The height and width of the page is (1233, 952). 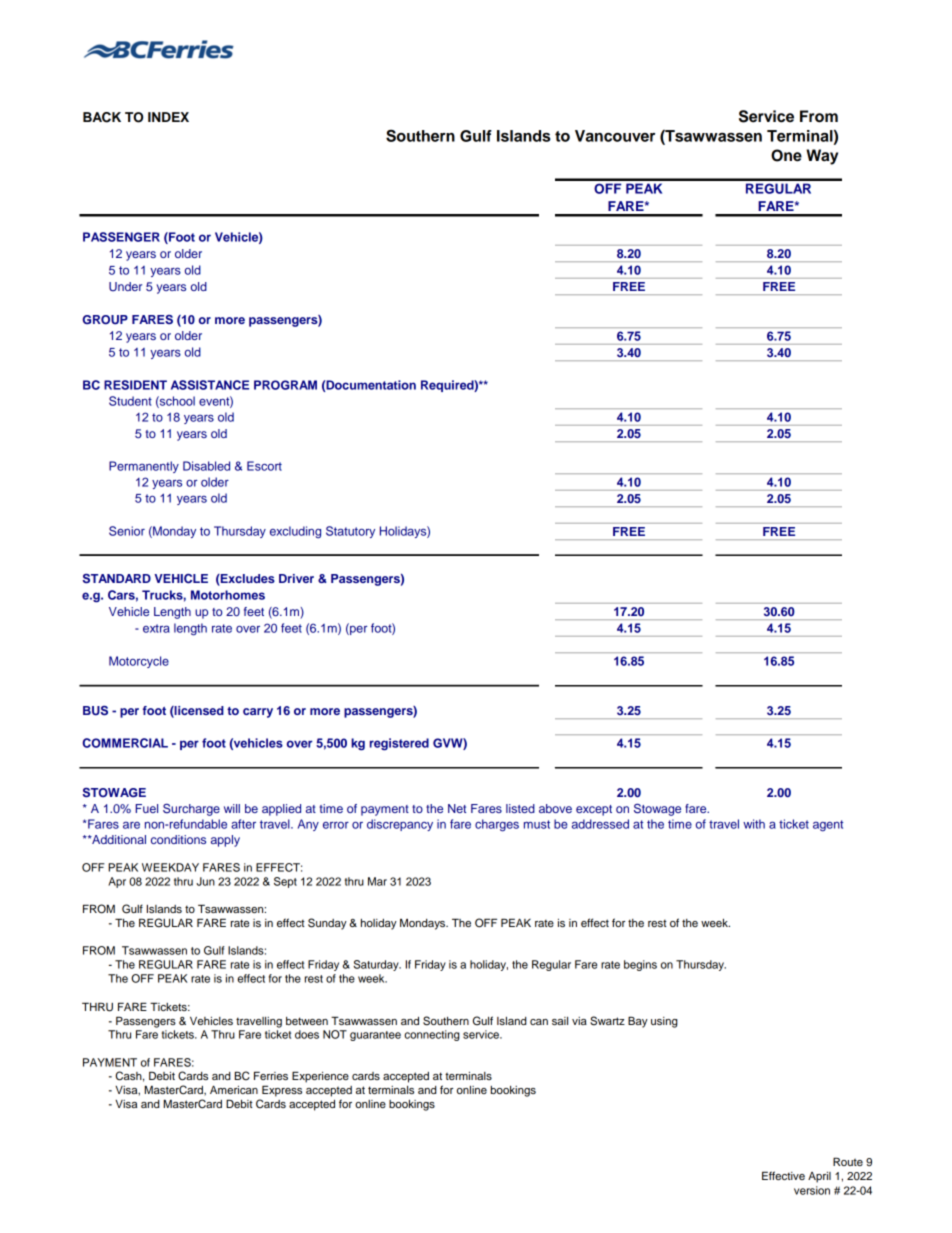 I want to click on PROGRAM, so click(x=285, y=385).
